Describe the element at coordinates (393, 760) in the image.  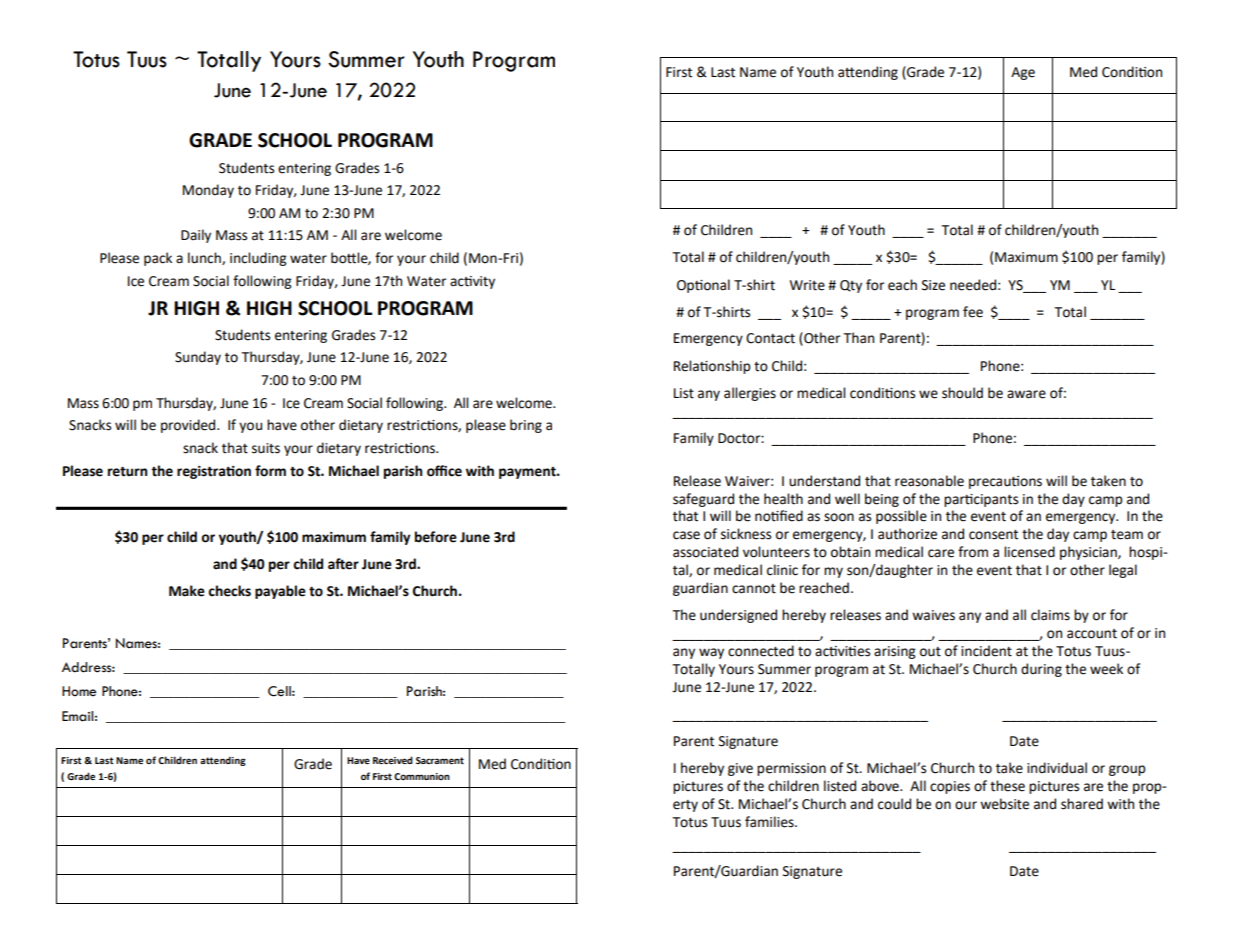
I see `Received` at that location.
